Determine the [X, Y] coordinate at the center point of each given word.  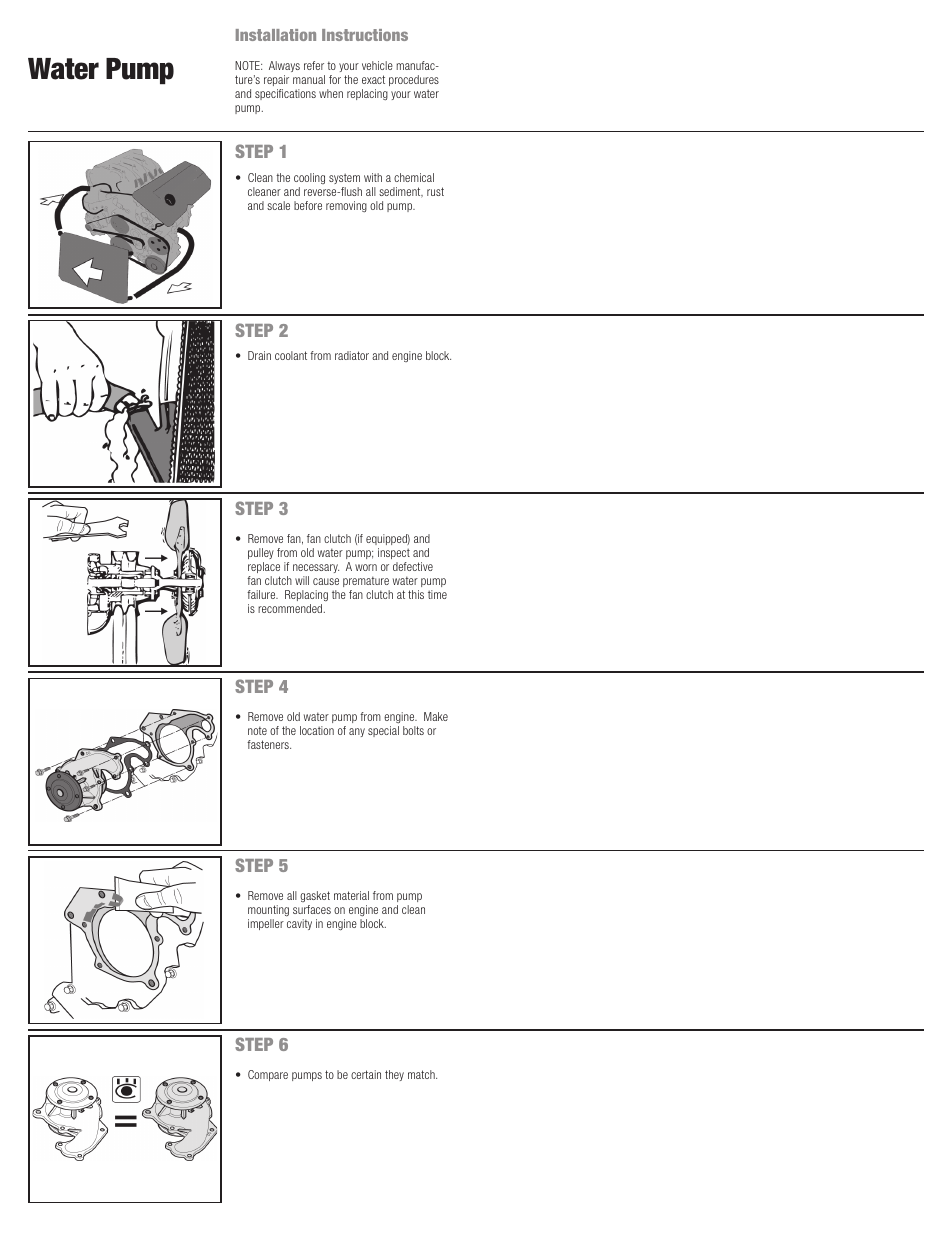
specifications [285, 94]
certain [366, 1074]
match [422, 1074]
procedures [414, 80]
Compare [268, 1075]
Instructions [365, 35]
